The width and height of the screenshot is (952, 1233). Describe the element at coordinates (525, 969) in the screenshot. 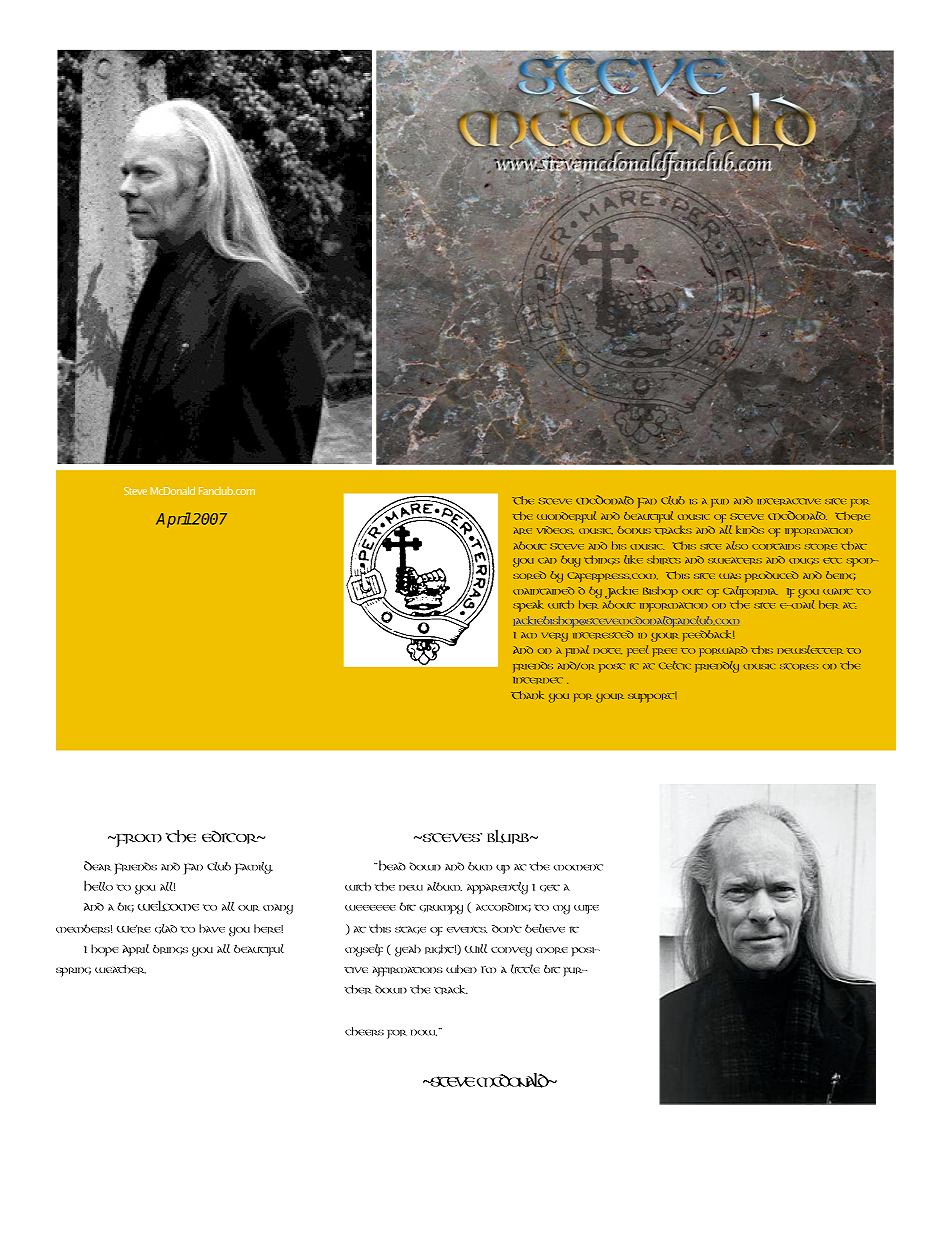

I see `little` at that location.
